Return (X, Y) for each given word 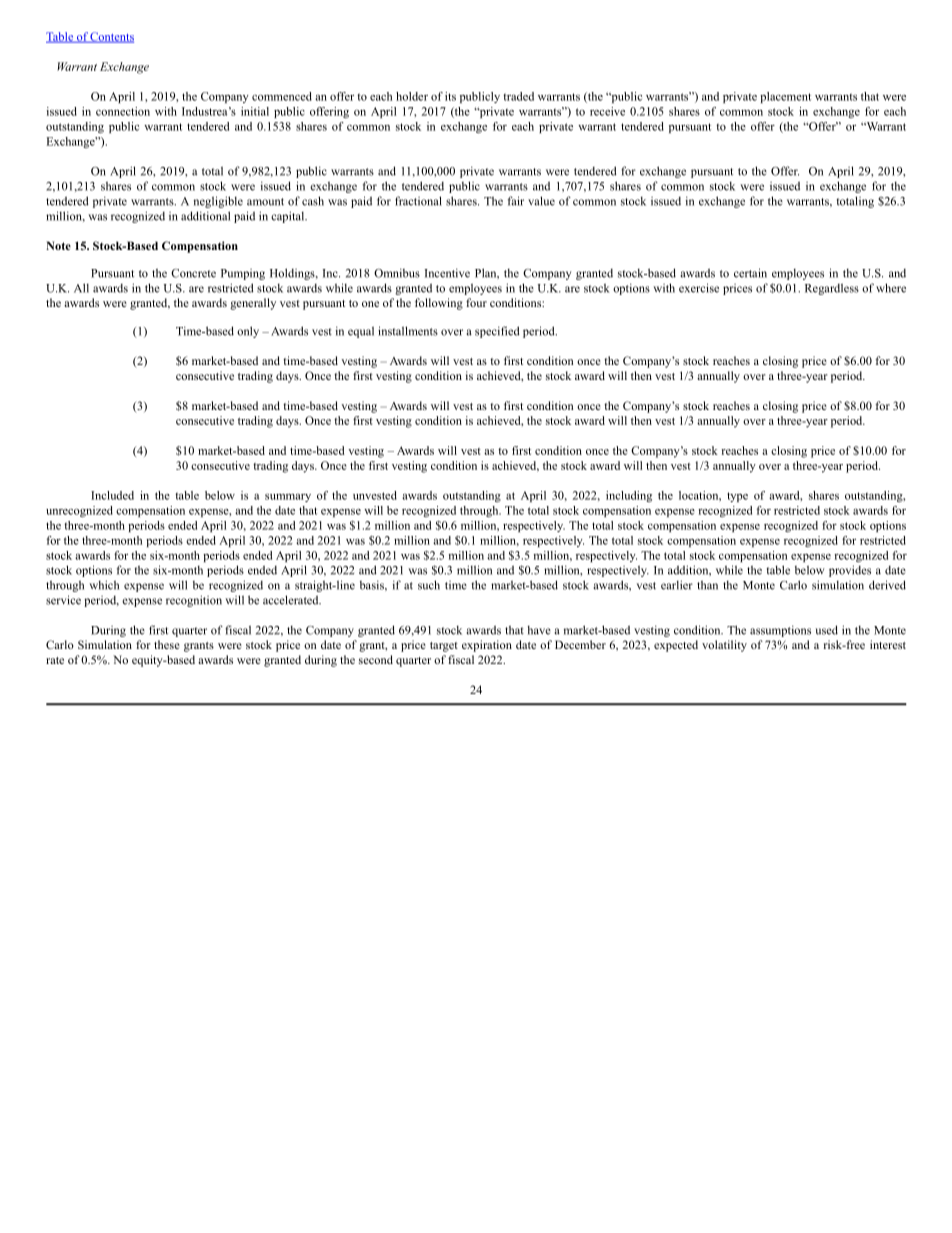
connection (123, 111)
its (450, 96)
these (167, 644)
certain (750, 273)
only (248, 332)
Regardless (832, 289)
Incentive (447, 273)
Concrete (193, 273)
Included (112, 495)
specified (497, 332)
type (737, 497)
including (629, 496)
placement (785, 97)
